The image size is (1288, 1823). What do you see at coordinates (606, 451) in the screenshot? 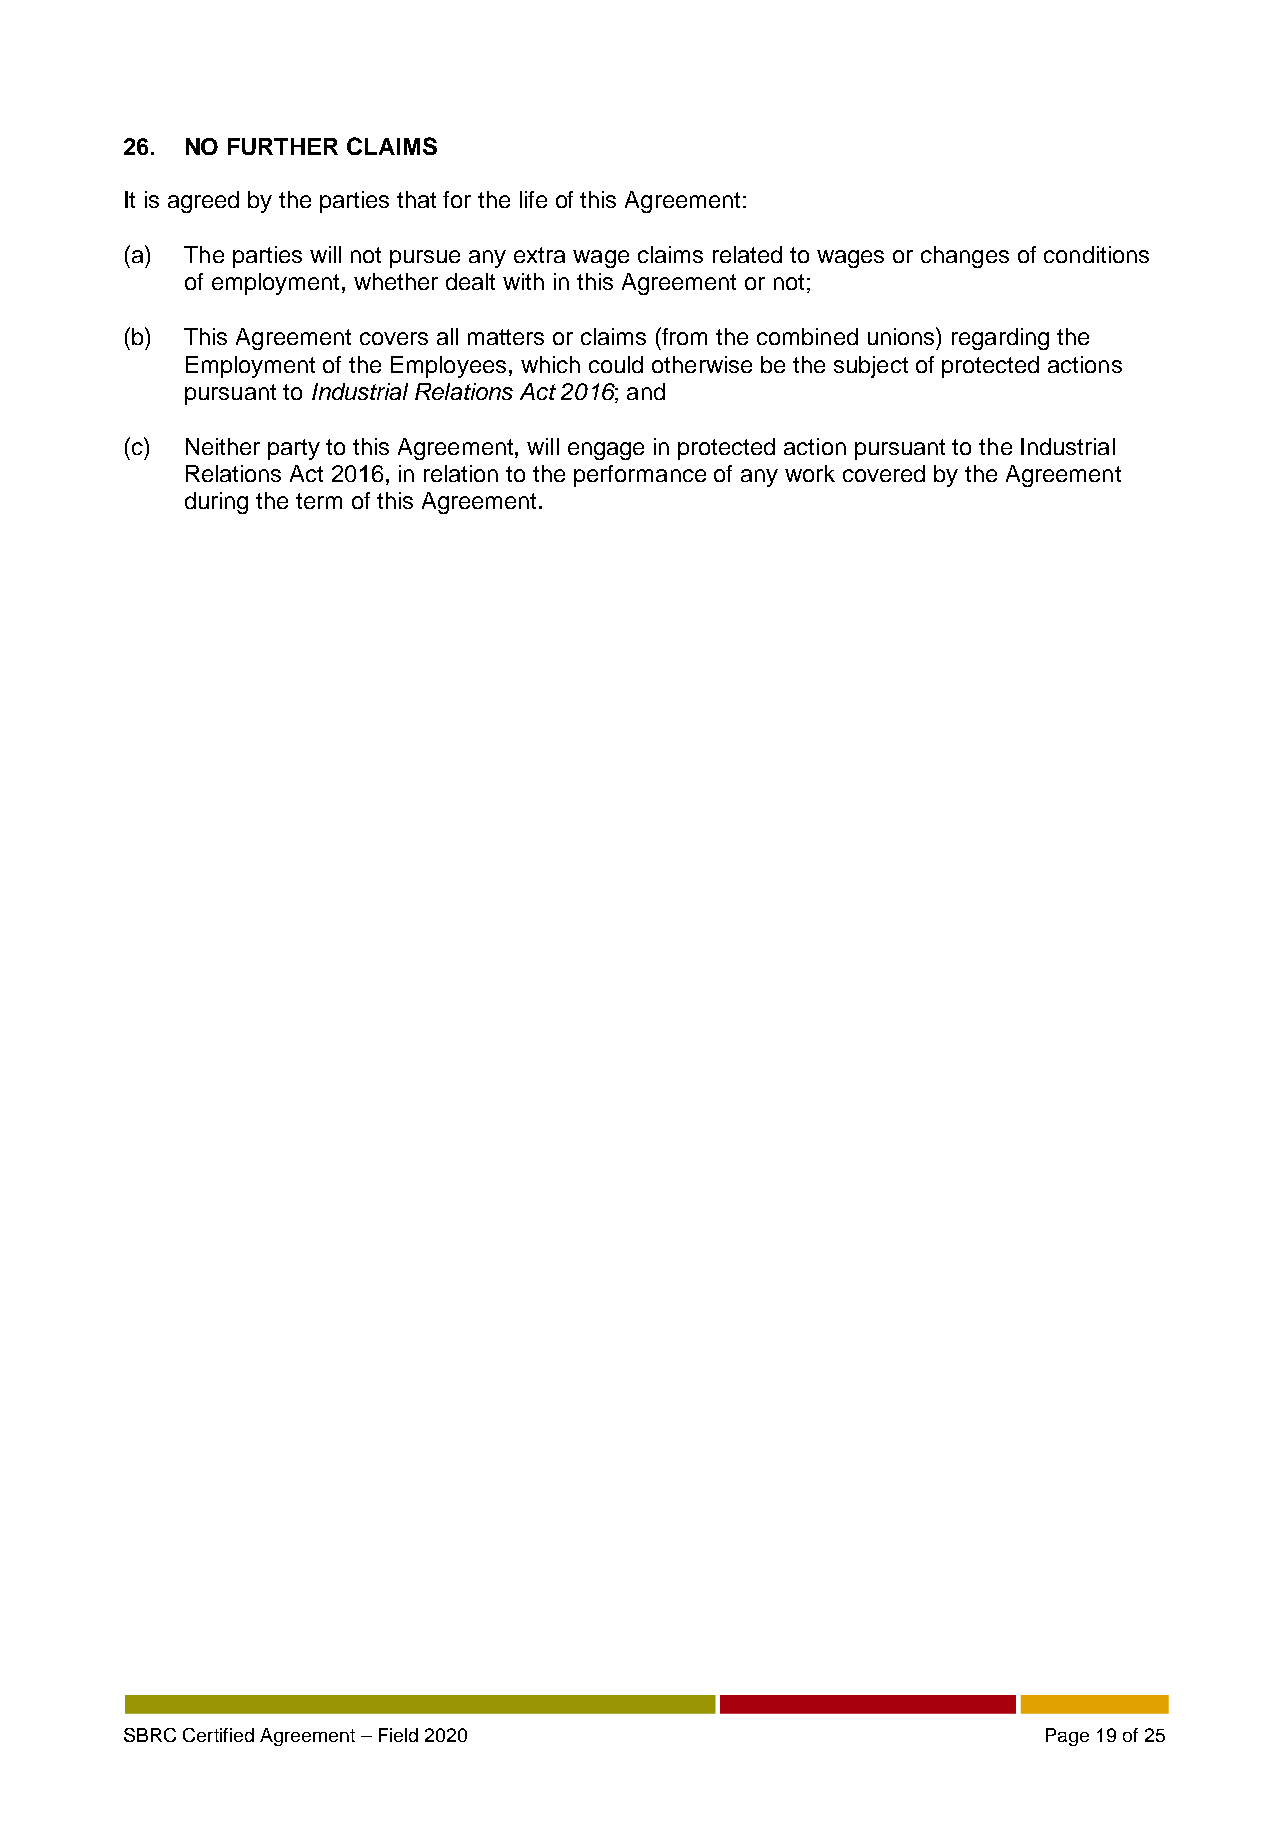
I see `engage` at bounding box center [606, 451].
